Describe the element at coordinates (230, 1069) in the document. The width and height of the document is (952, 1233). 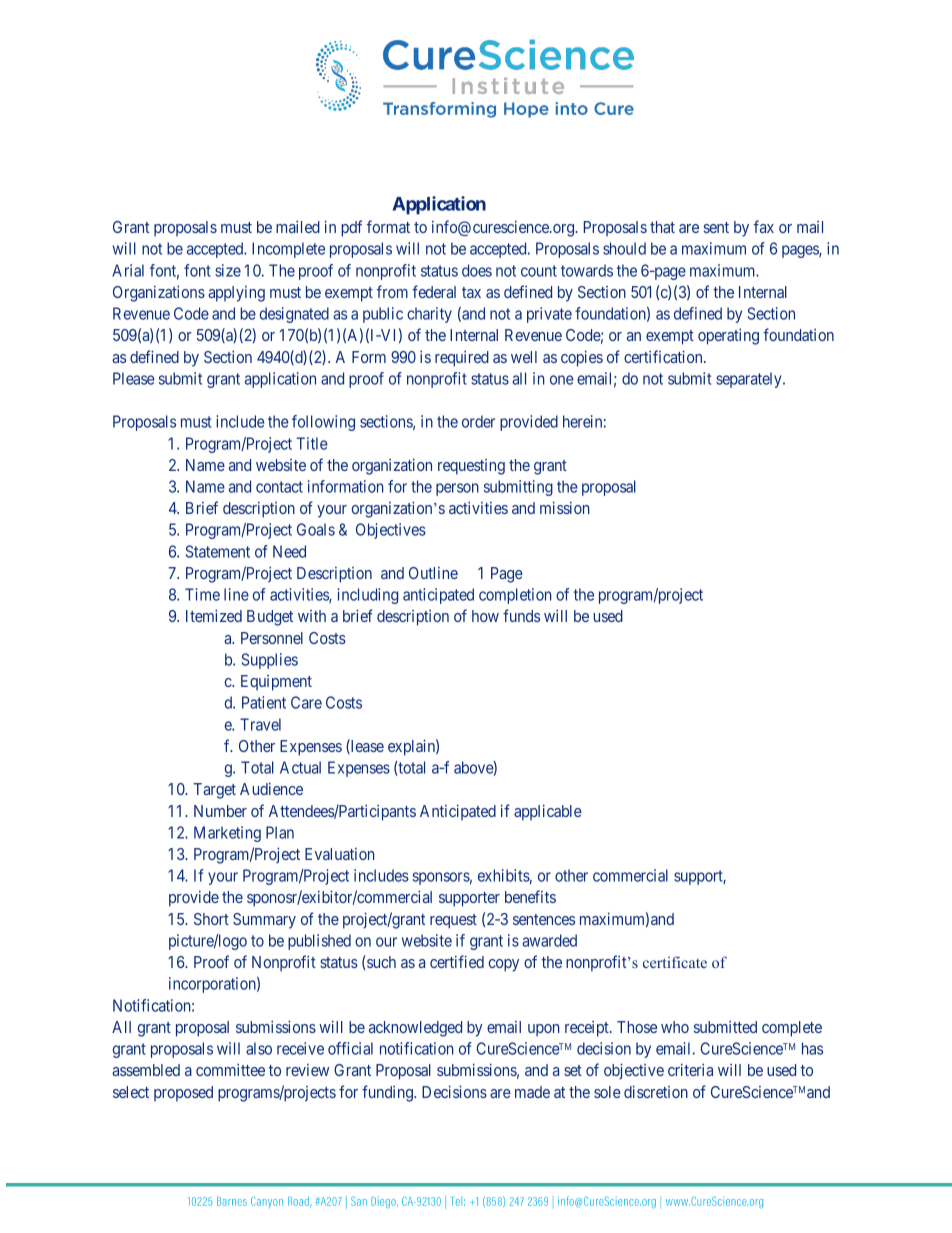
I see `committee` at that location.
